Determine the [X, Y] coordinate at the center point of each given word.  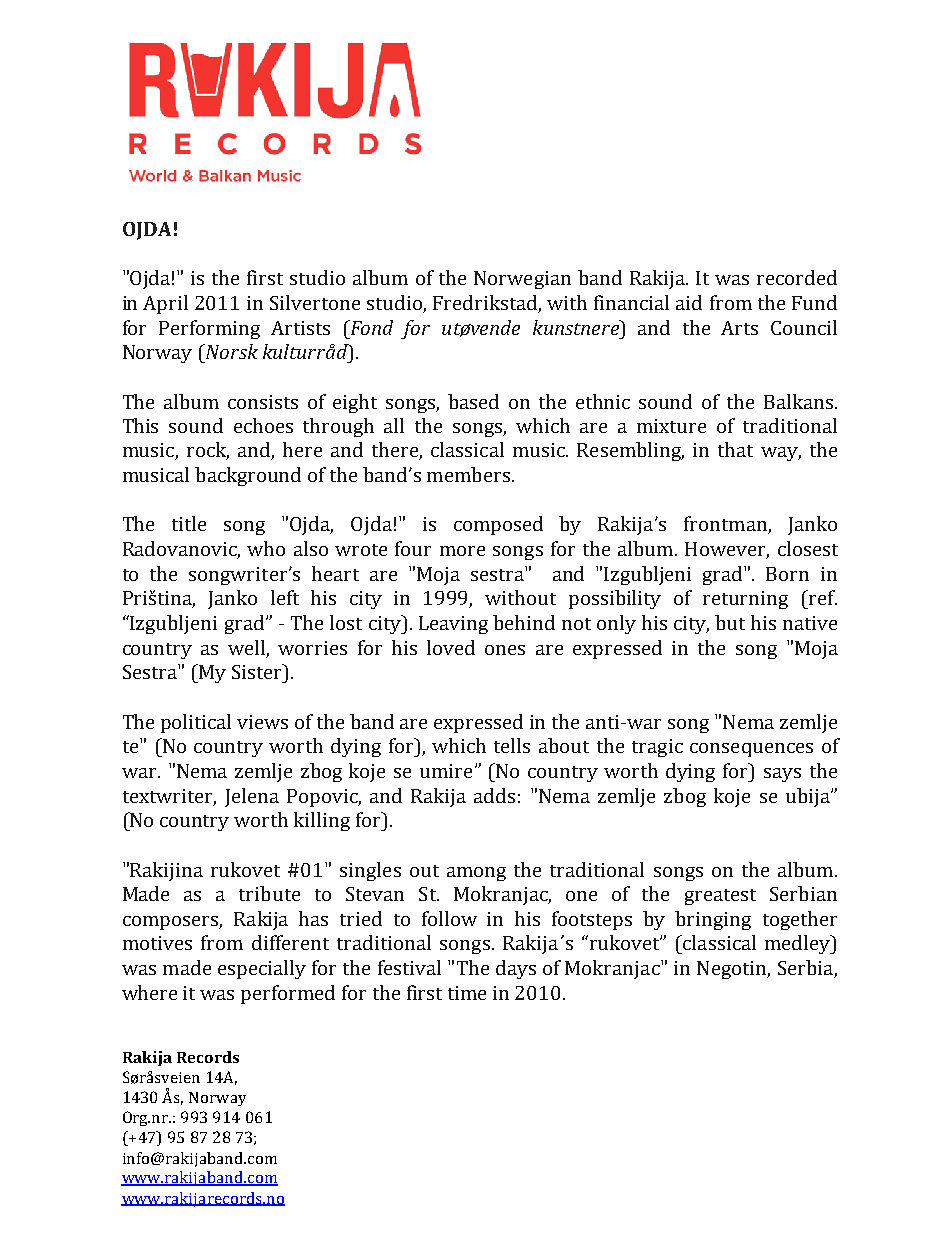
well [246, 647]
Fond [370, 327]
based [473, 401]
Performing [209, 329]
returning [745, 600]
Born [787, 574]
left [285, 597]
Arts [739, 328]
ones [505, 650]
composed [498, 525]
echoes [263, 425]
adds [494, 795]
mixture [671, 426]
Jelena [252, 797]
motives [157, 943]
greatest [720, 897]
